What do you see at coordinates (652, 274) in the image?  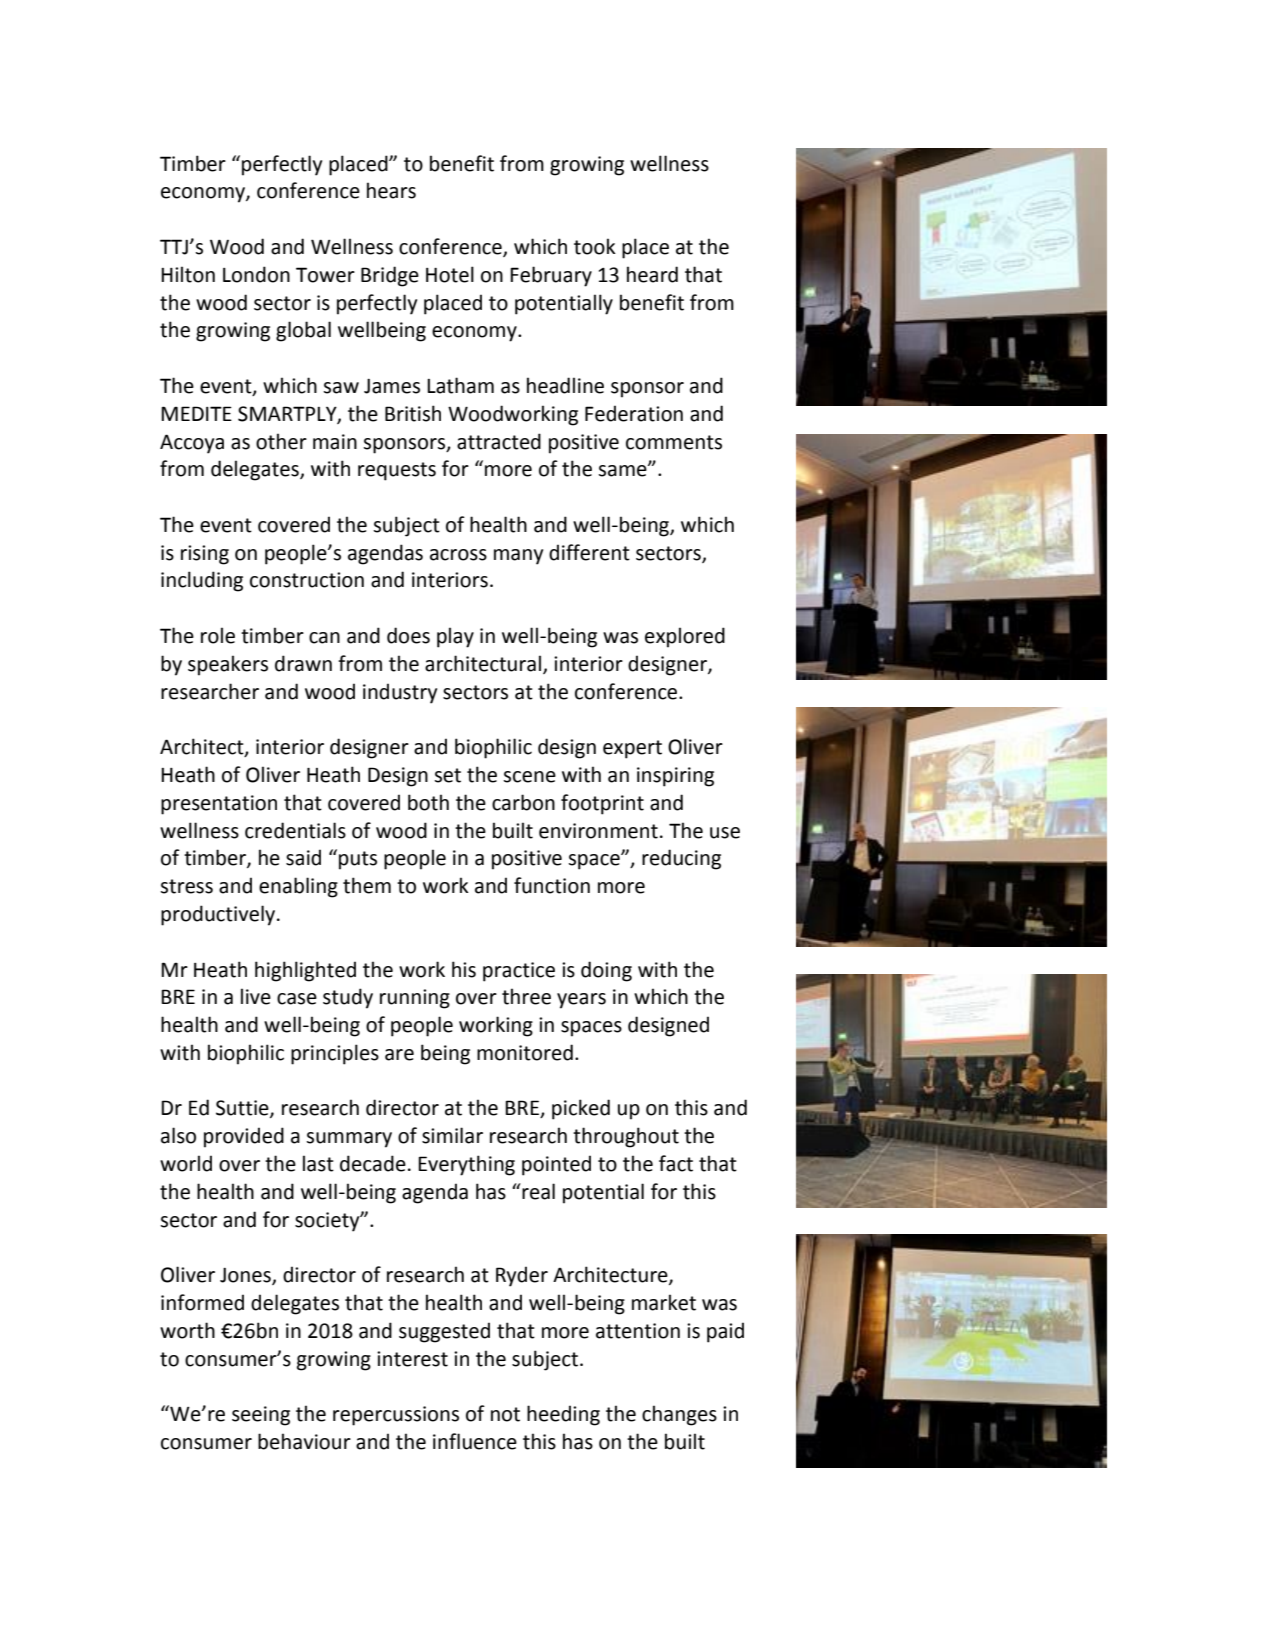 I see `heard` at bounding box center [652, 274].
